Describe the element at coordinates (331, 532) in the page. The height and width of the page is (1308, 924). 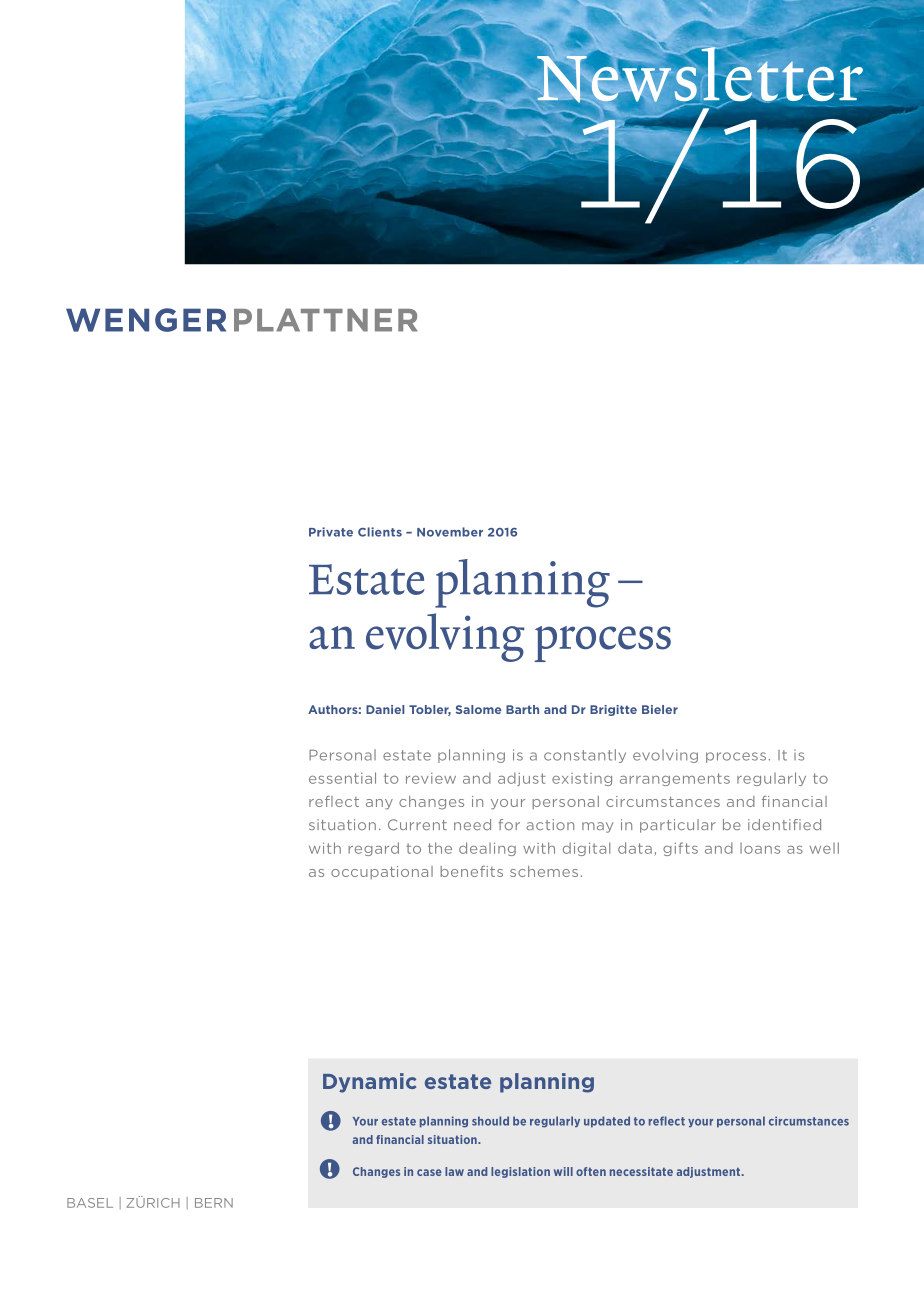
I see `Private` at that location.
